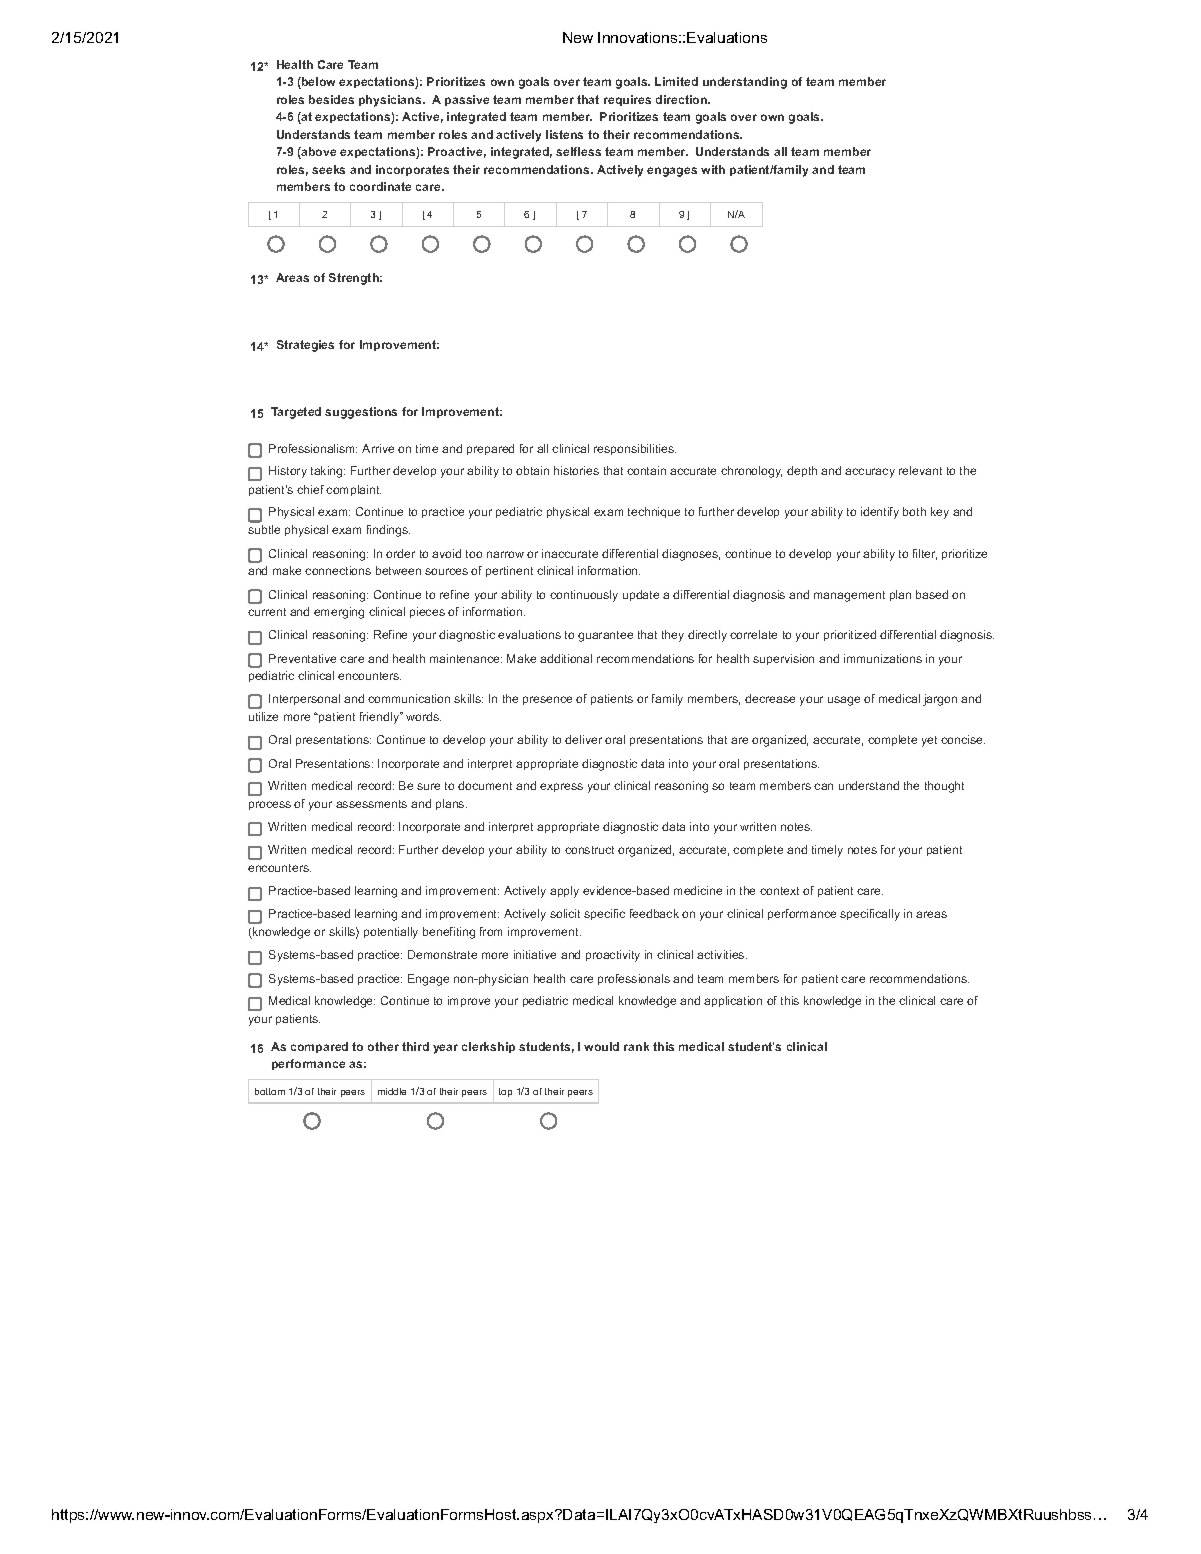  I want to click on with, so click(713, 169).
